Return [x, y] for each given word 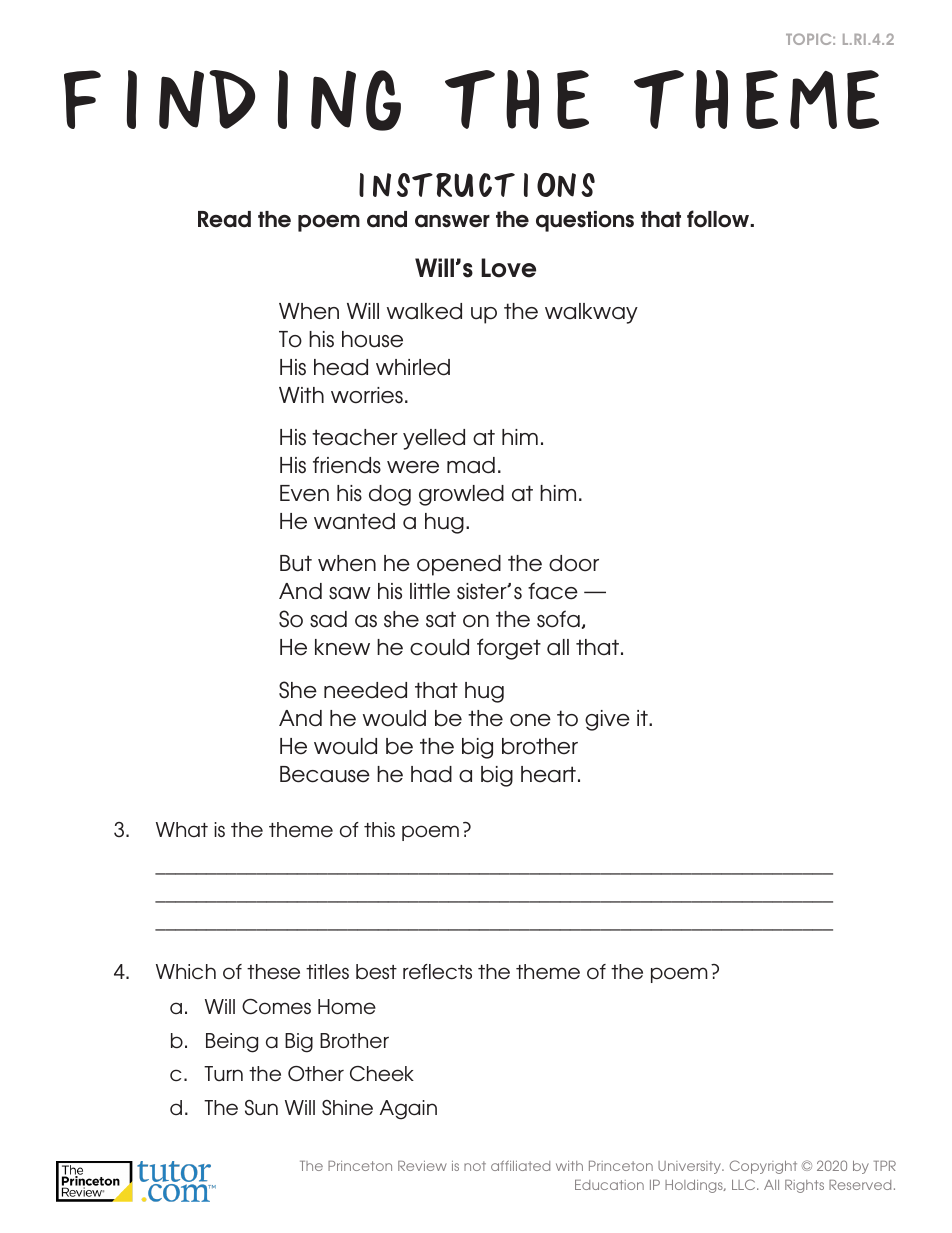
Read [224, 219]
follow [719, 219]
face [553, 591]
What [182, 829]
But [296, 563]
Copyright [763, 1167]
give [607, 720]
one [530, 720]
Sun [261, 1108]
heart [548, 774]
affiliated [520, 1165]
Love [508, 268]
